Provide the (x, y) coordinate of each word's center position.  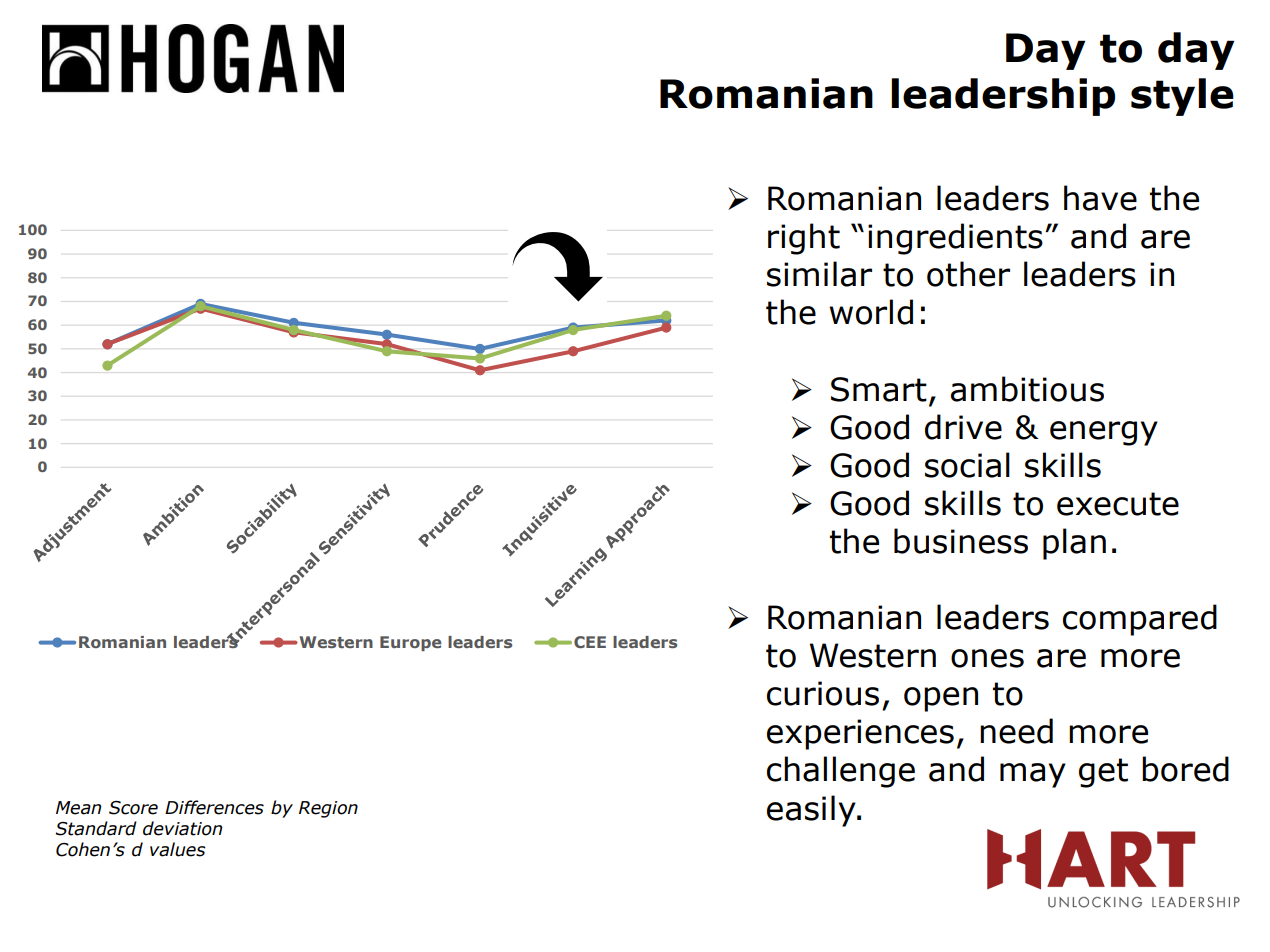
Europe (411, 643)
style (1182, 97)
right (804, 239)
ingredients (955, 239)
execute (1118, 504)
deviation (182, 828)
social (967, 465)
